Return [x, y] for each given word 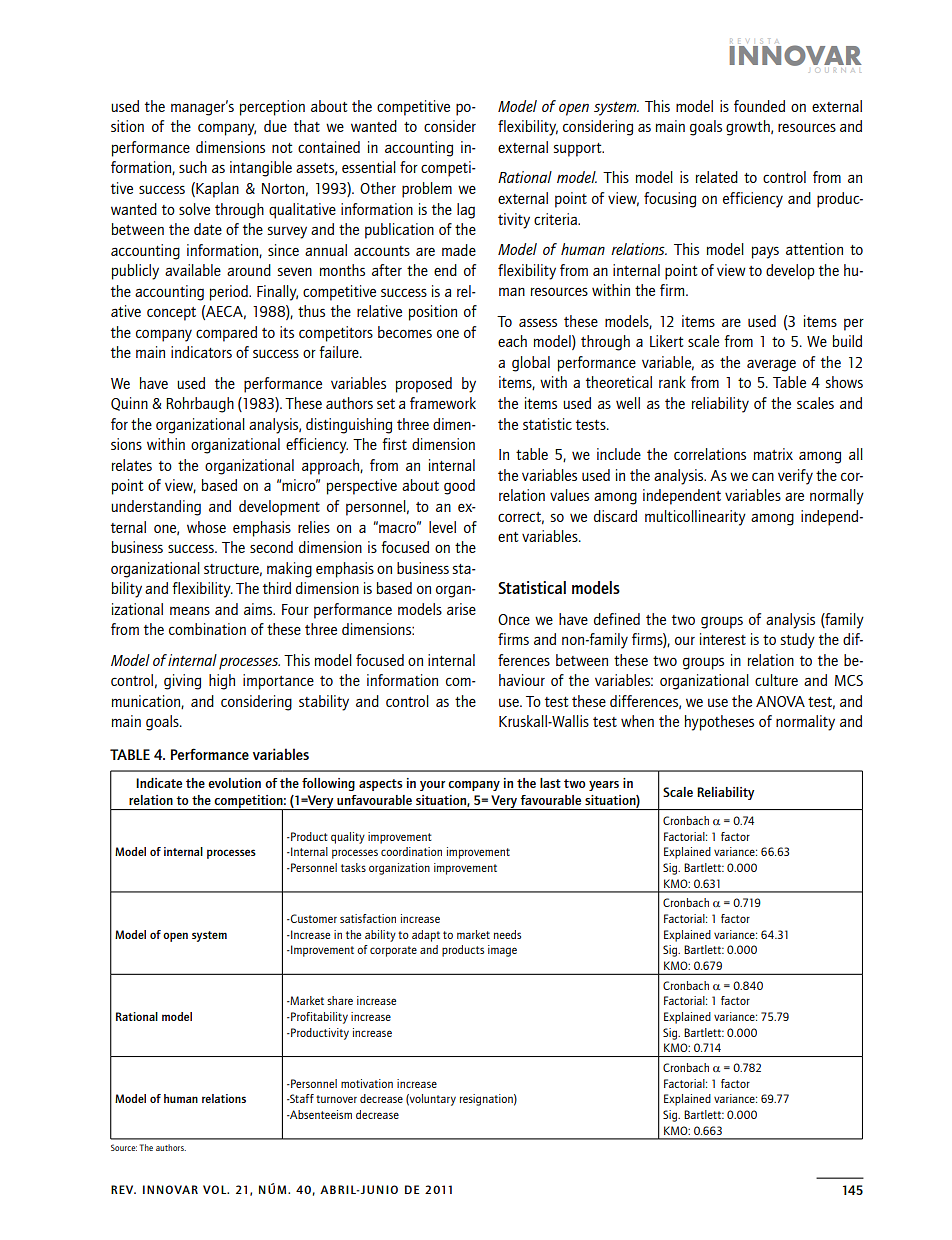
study [798, 641]
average [771, 365]
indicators [201, 352]
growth [749, 128]
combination [207, 629]
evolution [234, 783]
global [531, 364]
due [275, 126]
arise [461, 609]
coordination [411, 851]
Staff [301, 1098]
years [604, 786]
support [579, 150]
